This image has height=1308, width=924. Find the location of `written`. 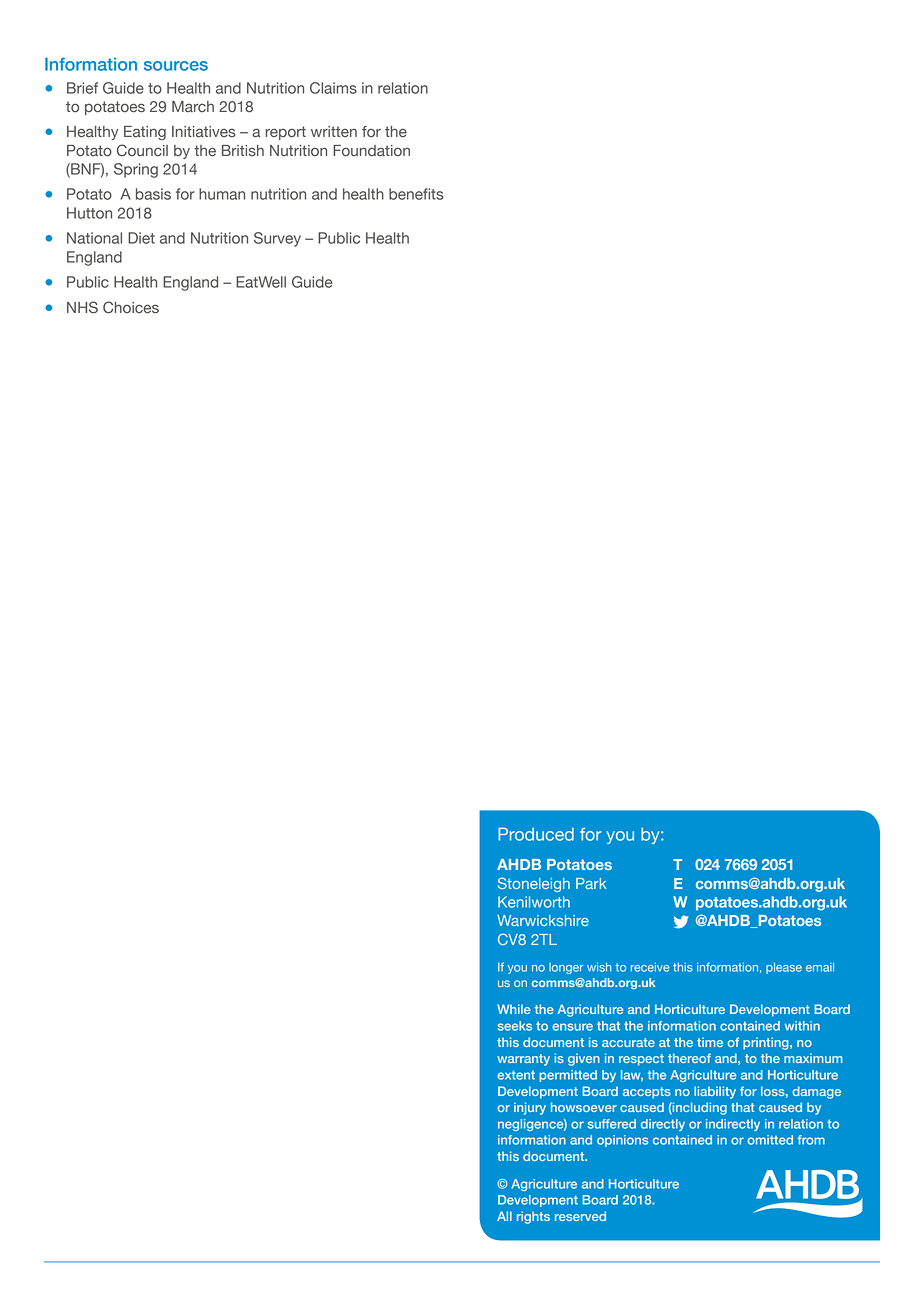

written is located at coordinates (334, 131).
